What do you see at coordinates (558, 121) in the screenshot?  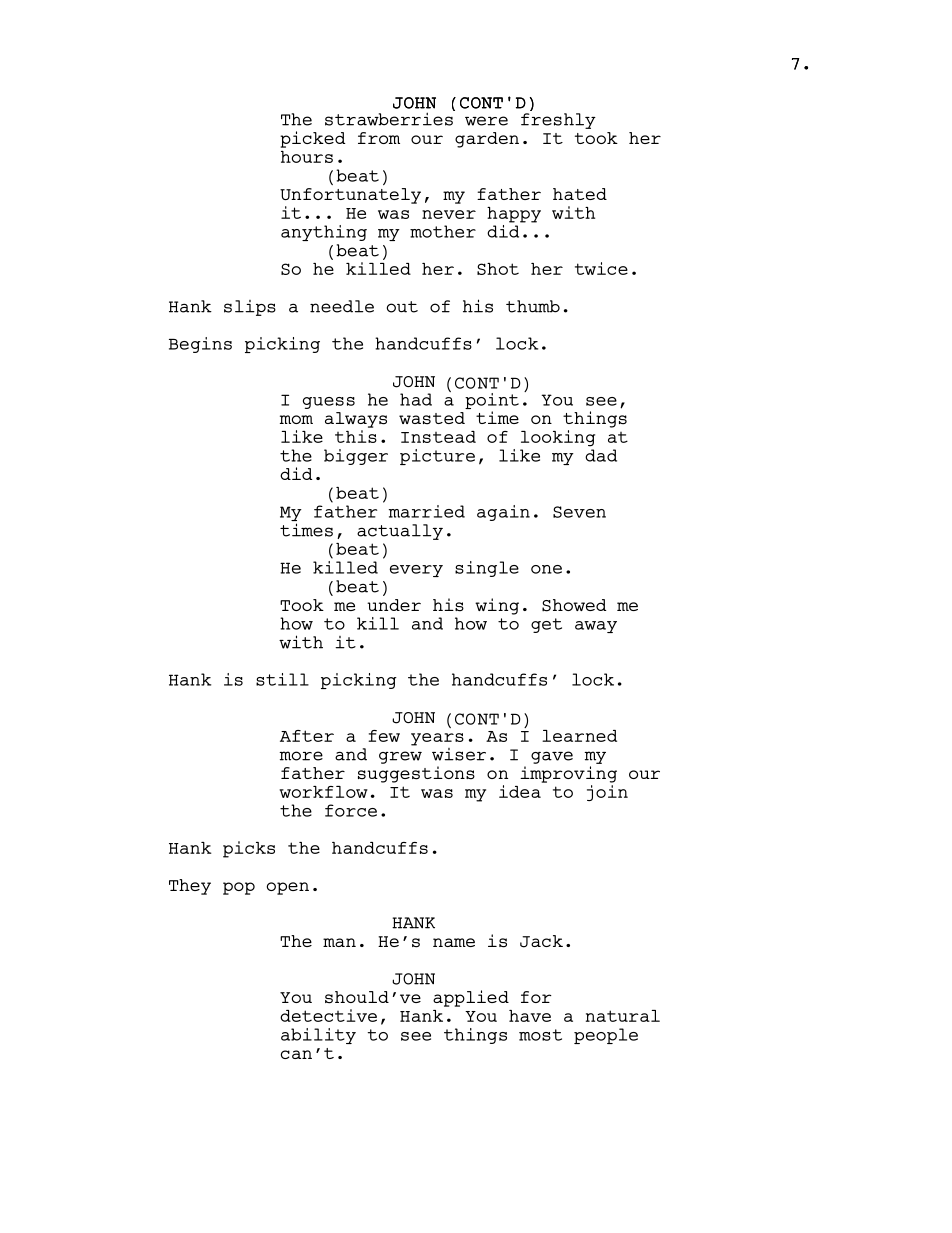 I see `freshly` at bounding box center [558, 121].
